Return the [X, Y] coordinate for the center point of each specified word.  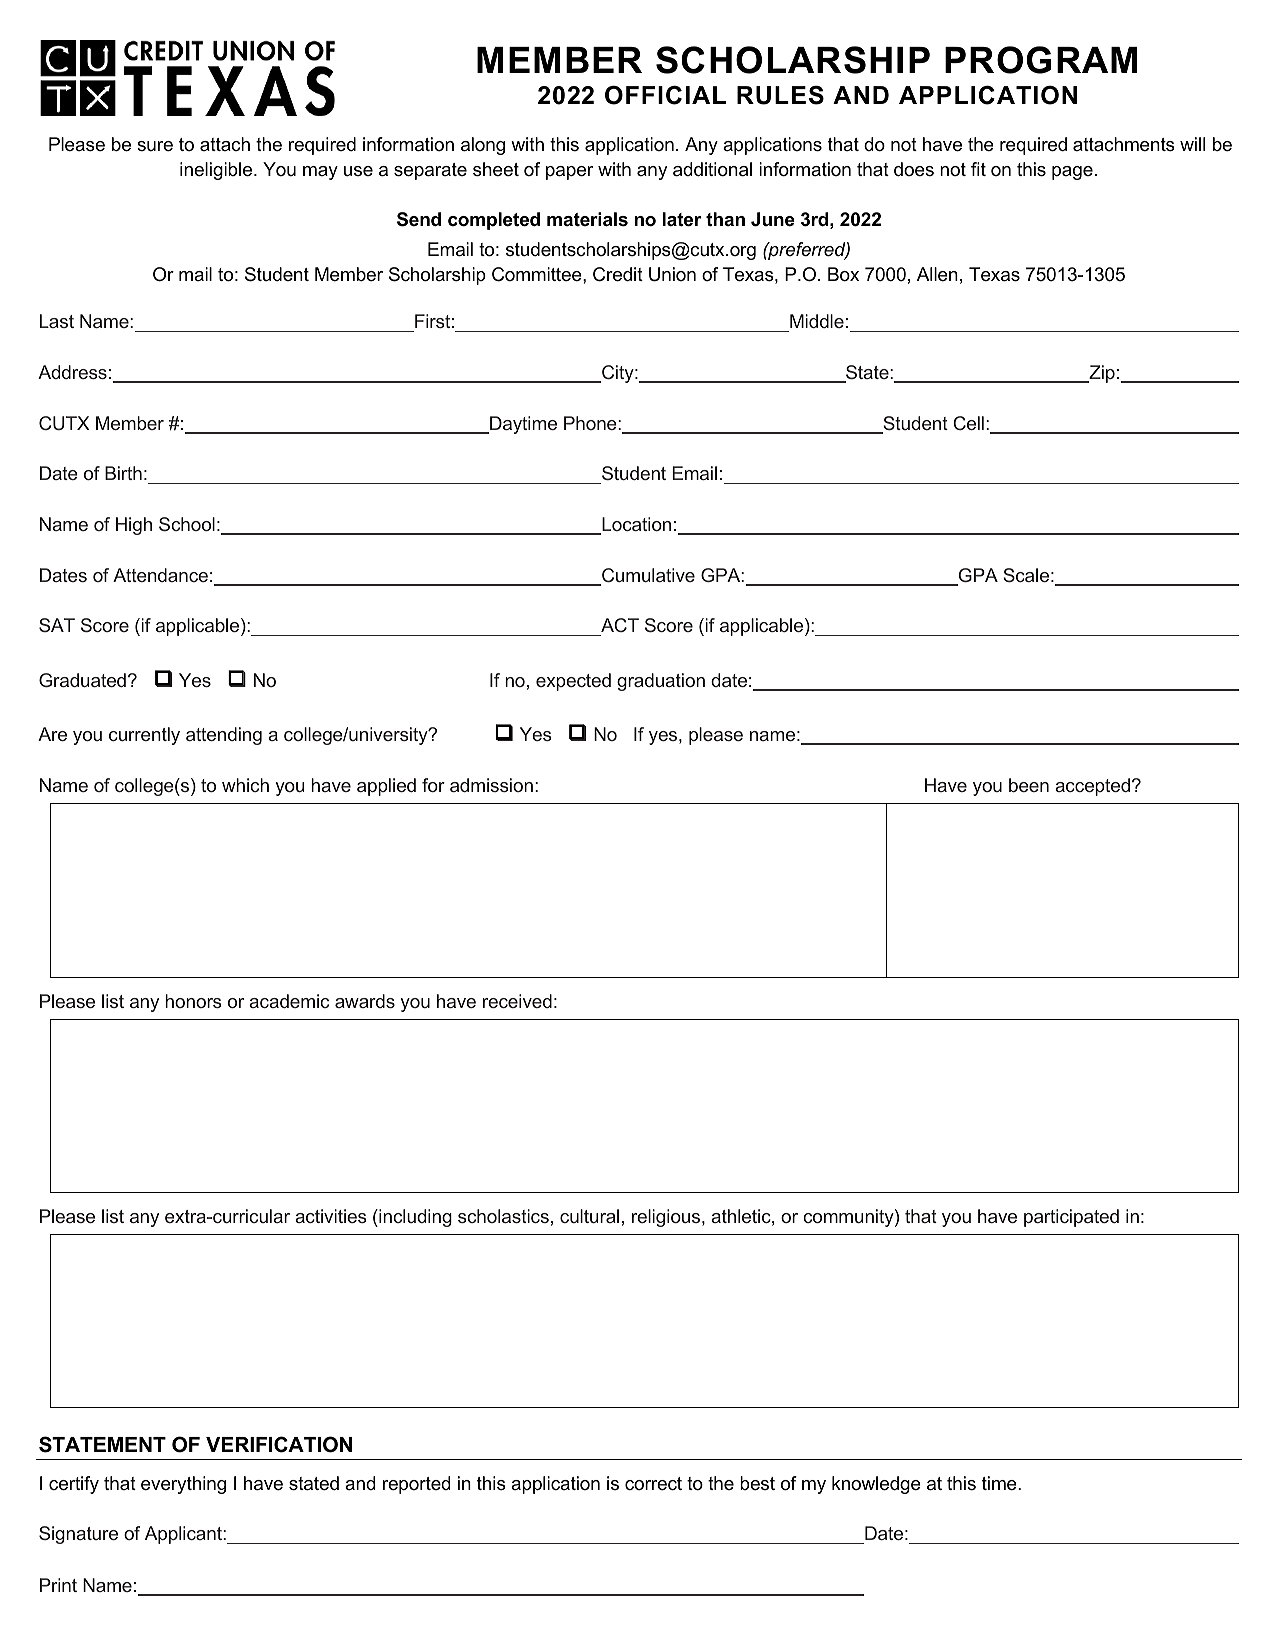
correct [653, 1484]
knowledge [876, 1485]
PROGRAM [1041, 60]
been [1029, 785]
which [245, 785]
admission [491, 785]
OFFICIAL [665, 95]
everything [183, 1485]
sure [155, 146]
